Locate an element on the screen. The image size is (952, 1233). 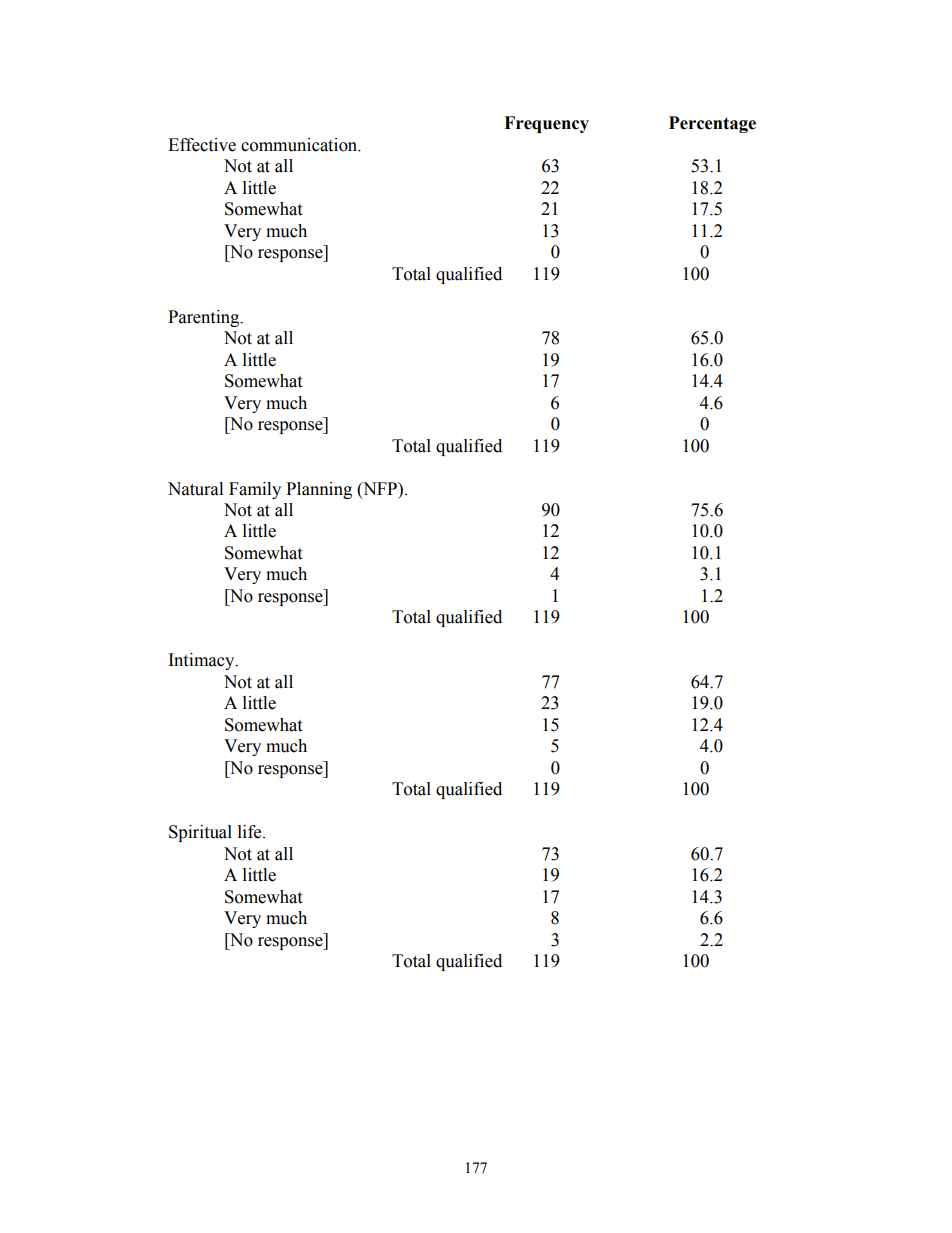
life is located at coordinates (251, 832).
